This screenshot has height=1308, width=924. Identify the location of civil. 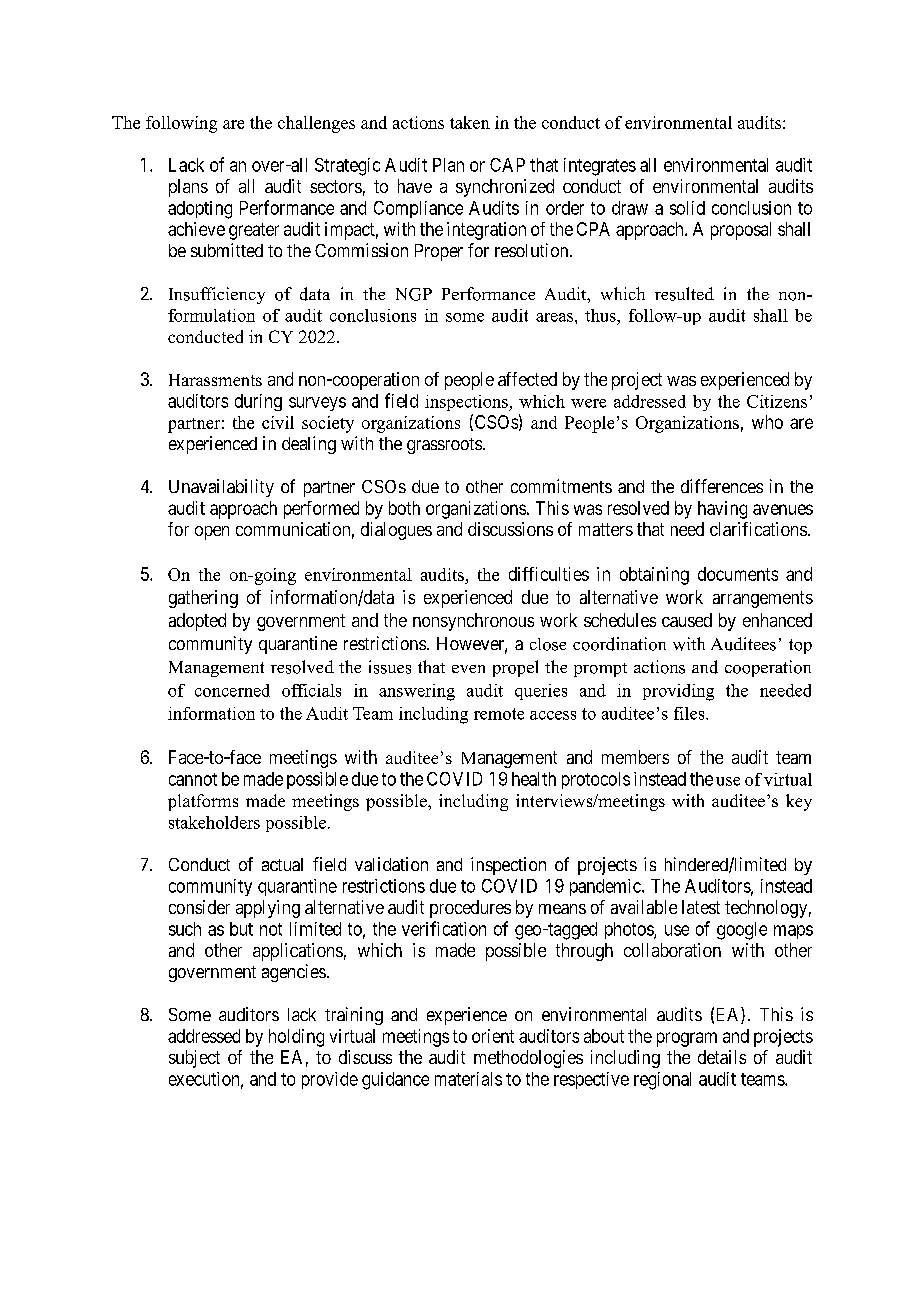
(278, 422).
